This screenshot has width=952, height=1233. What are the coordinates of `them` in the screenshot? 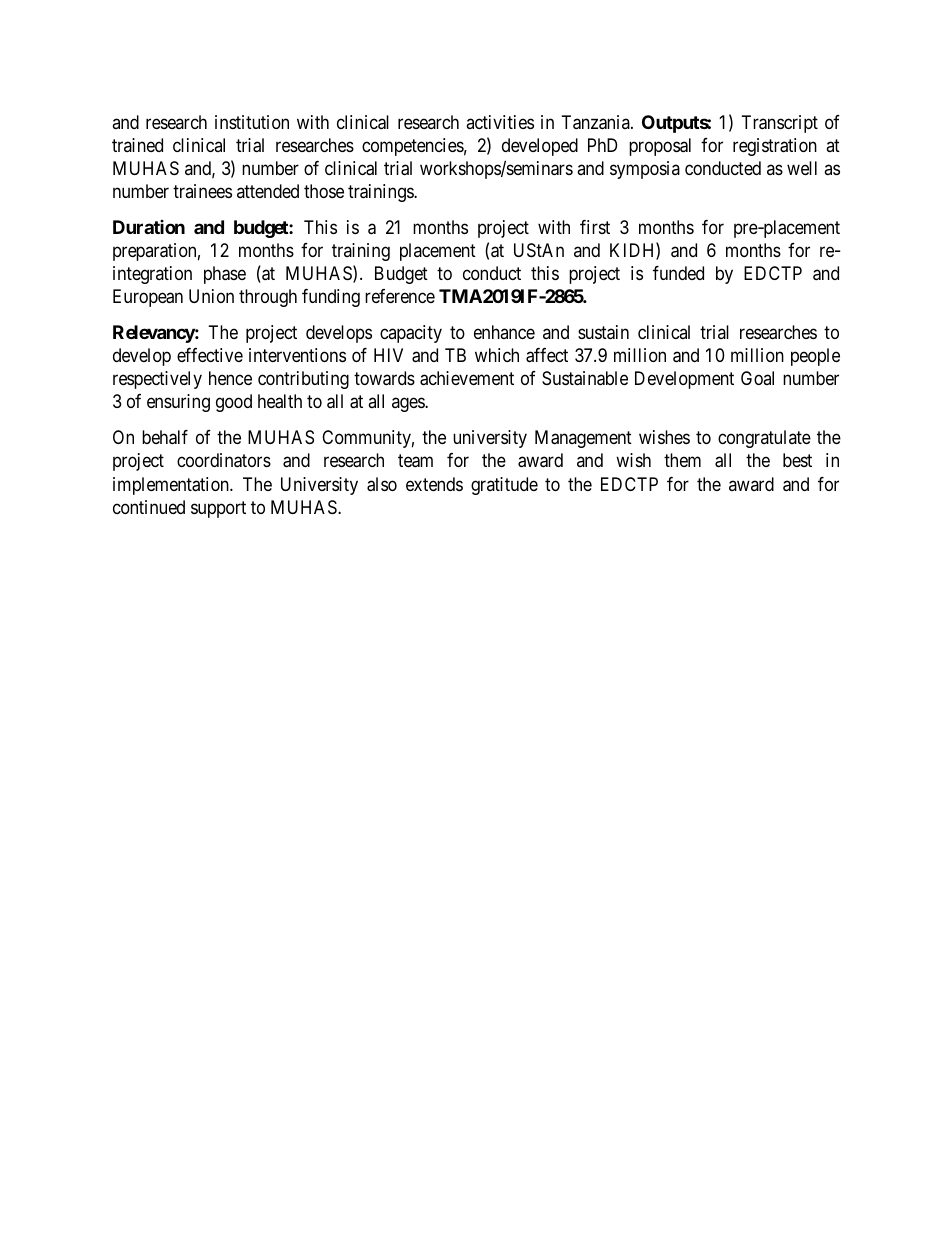 It's located at (682, 460).
